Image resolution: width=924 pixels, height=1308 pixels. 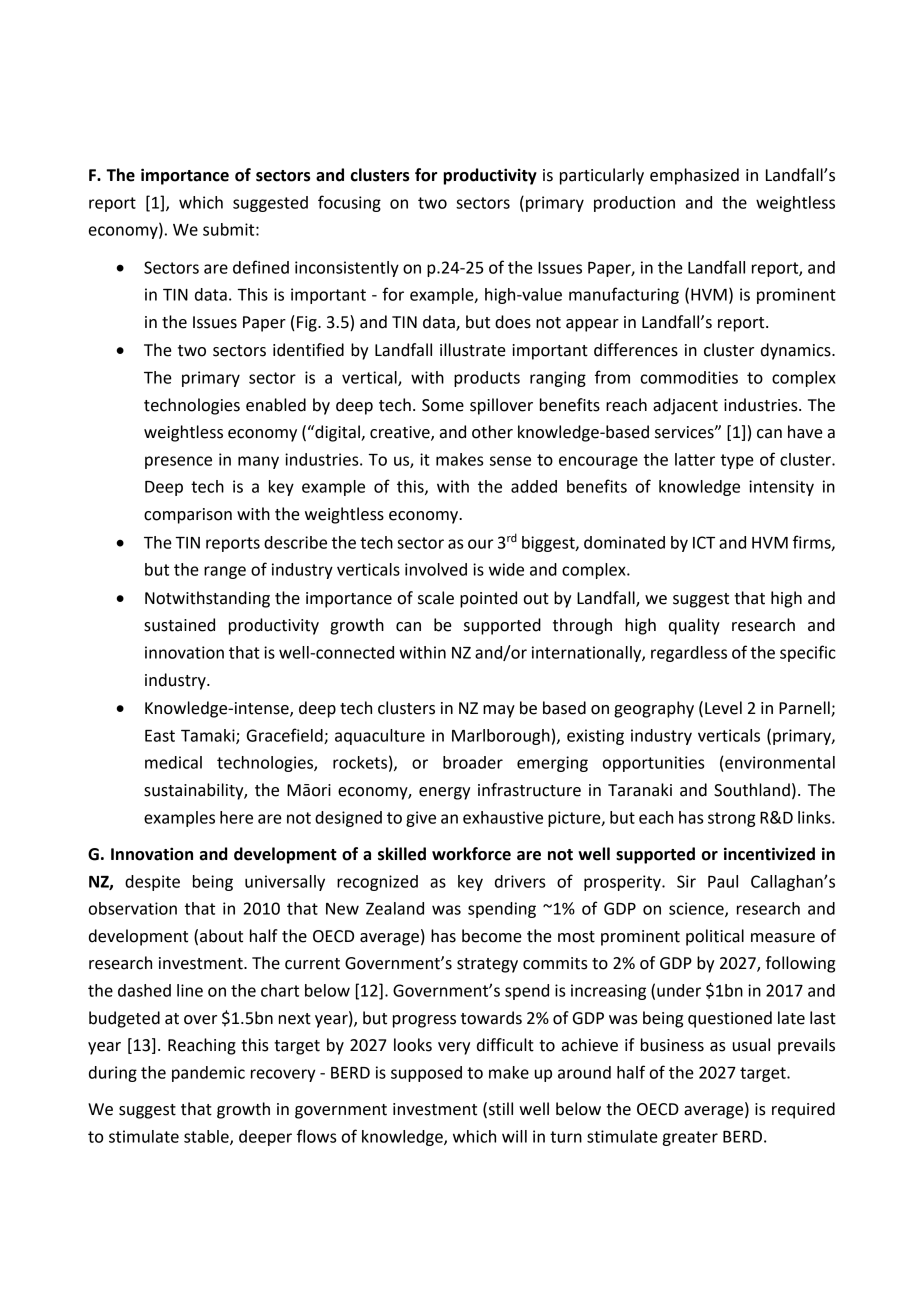 What do you see at coordinates (499, 711) in the page?
I see `may` at bounding box center [499, 711].
